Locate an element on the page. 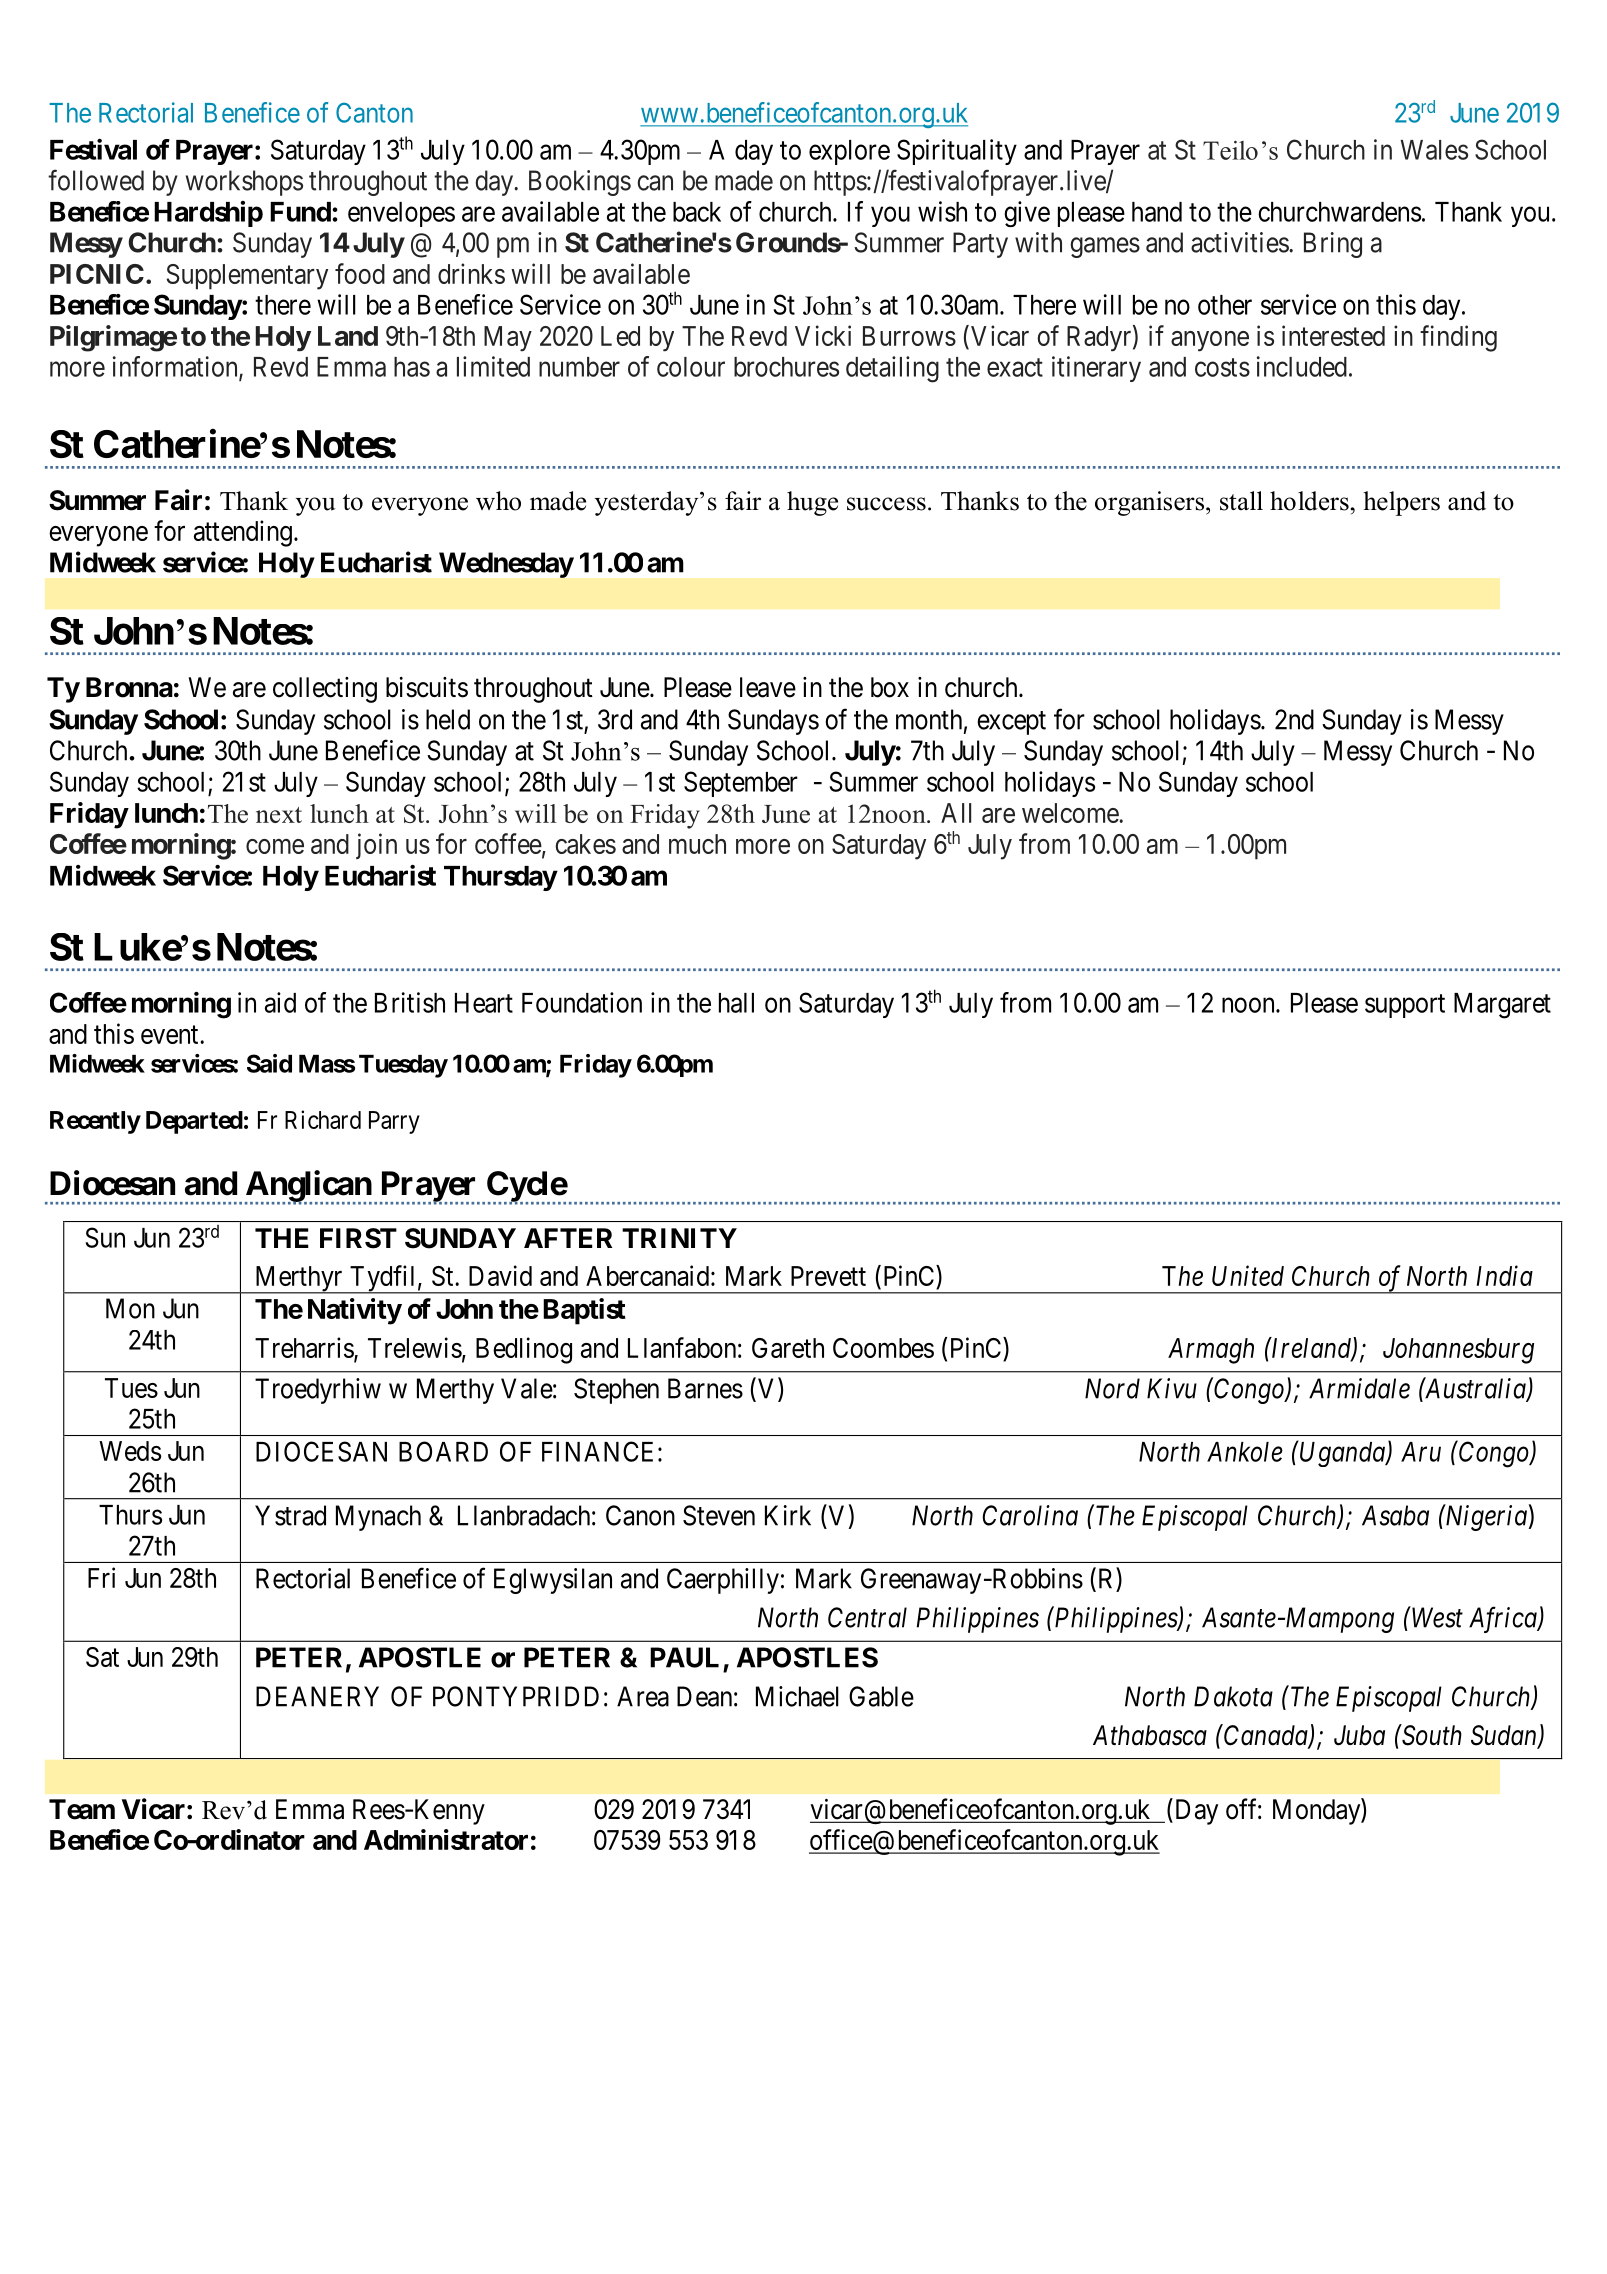 This document has height=2274, width=1607. collecting is located at coordinates (325, 690).
